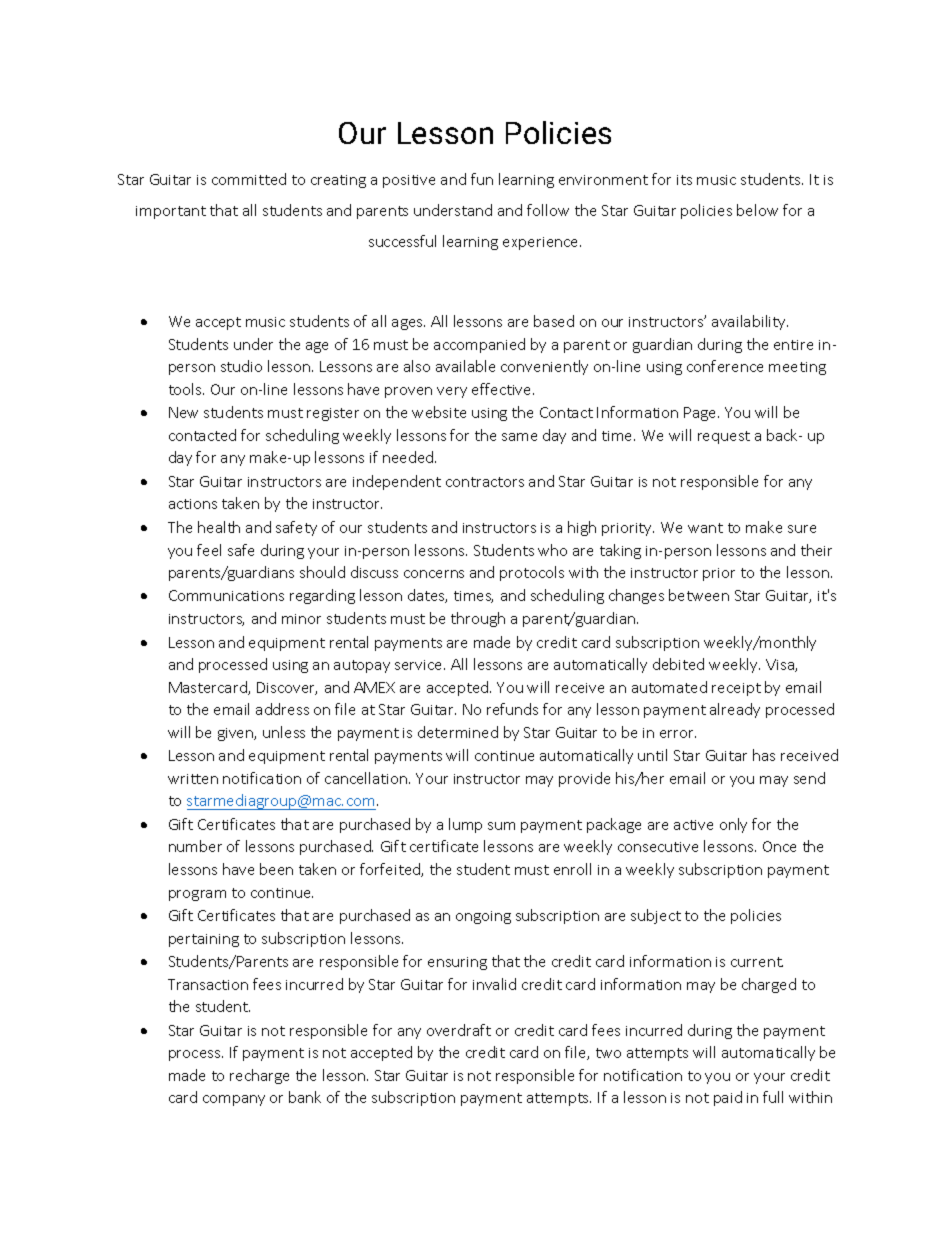 This screenshot has height=1233, width=952. Describe the element at coordinates (301, 619) in the screenshot. I see `minor` at that location.
